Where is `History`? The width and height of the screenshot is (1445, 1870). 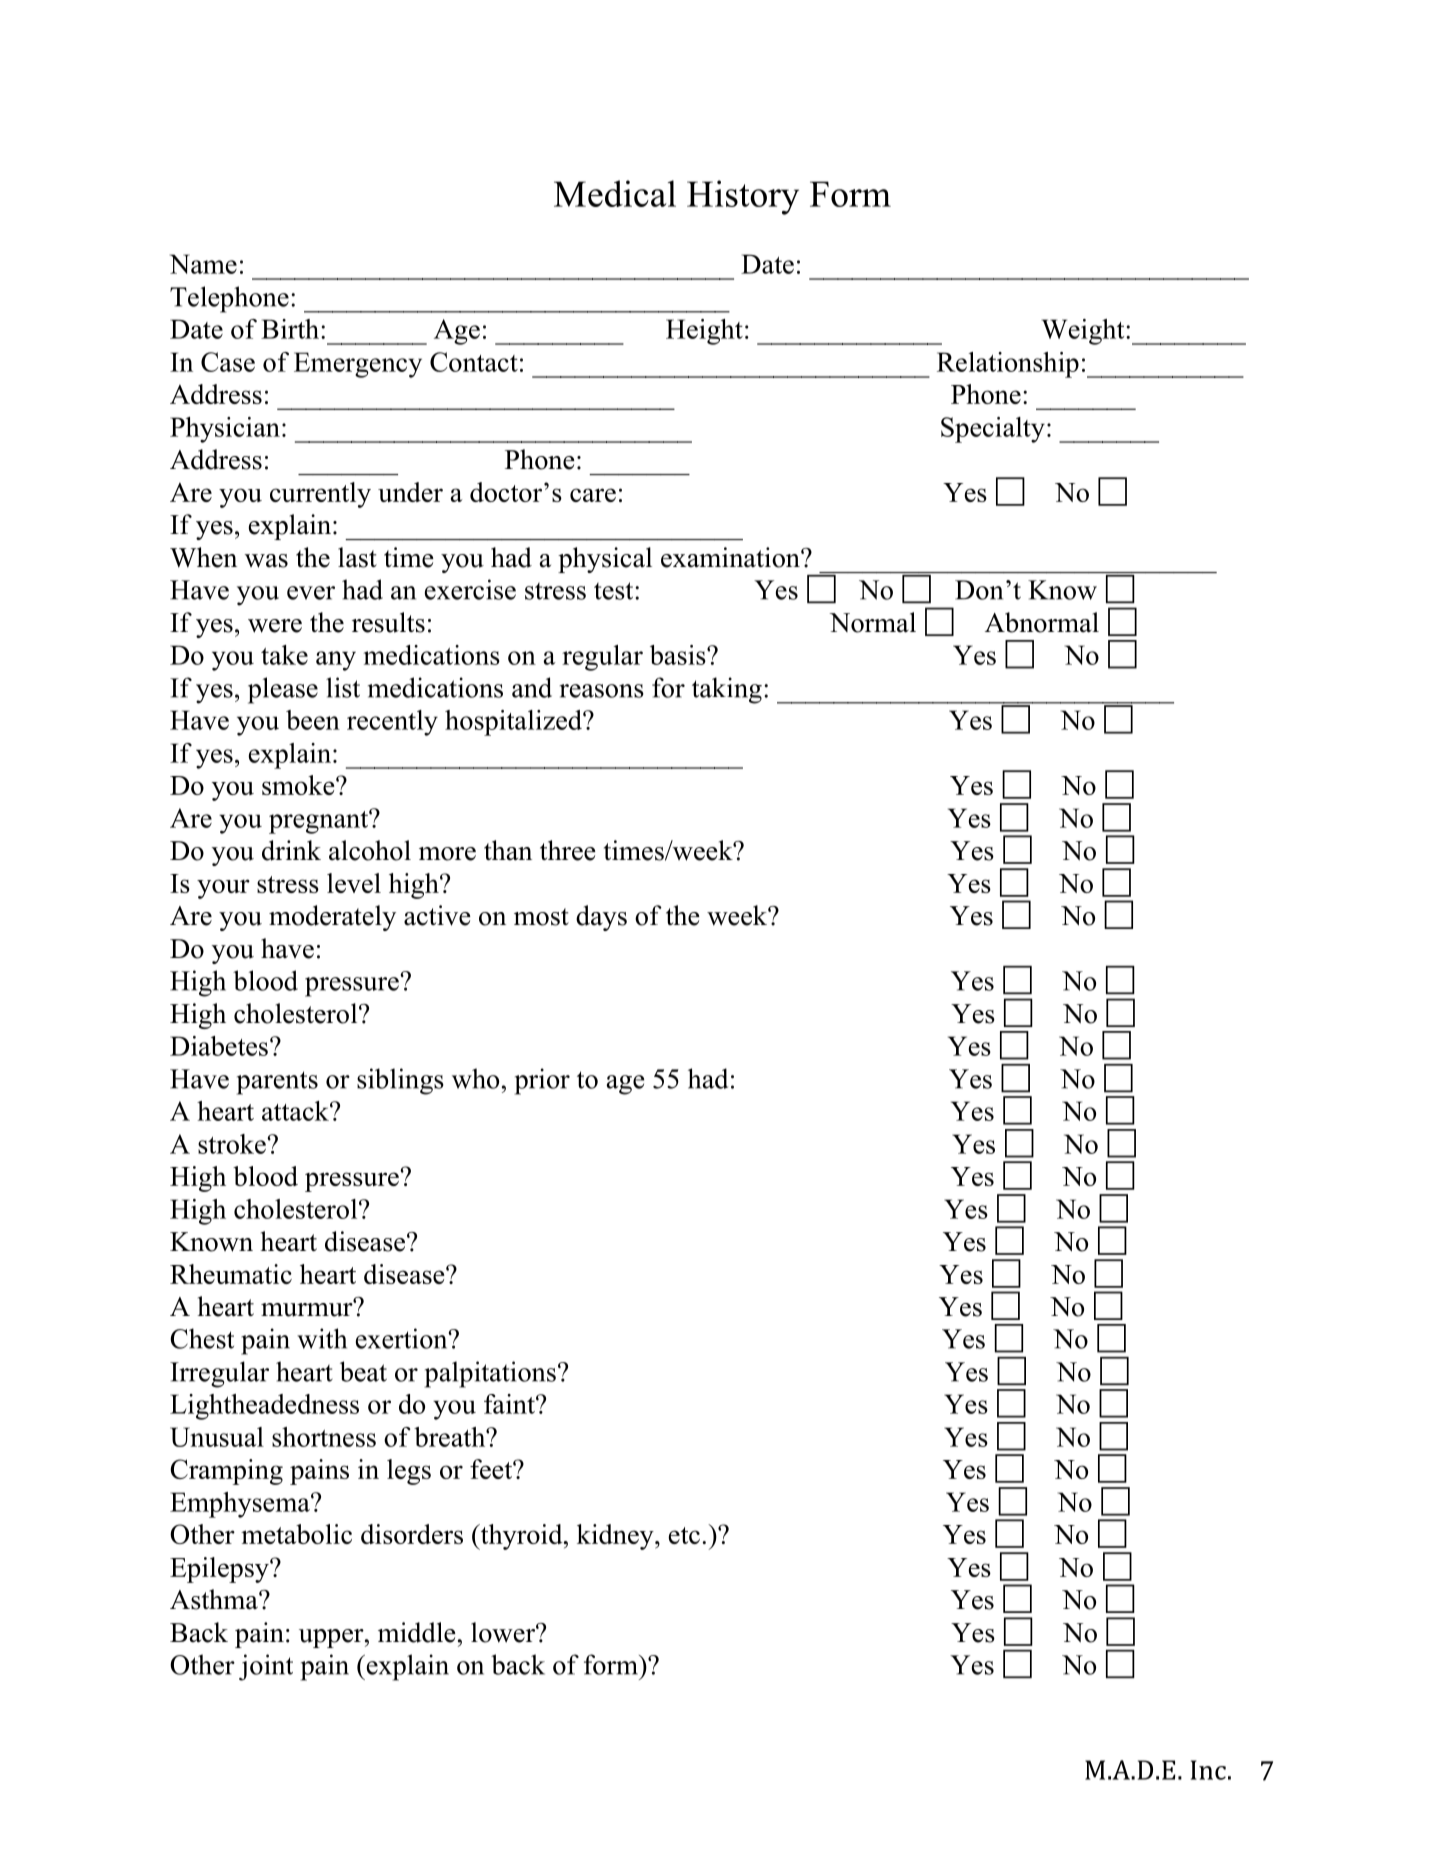 History is located at coordinates (743, 197).
